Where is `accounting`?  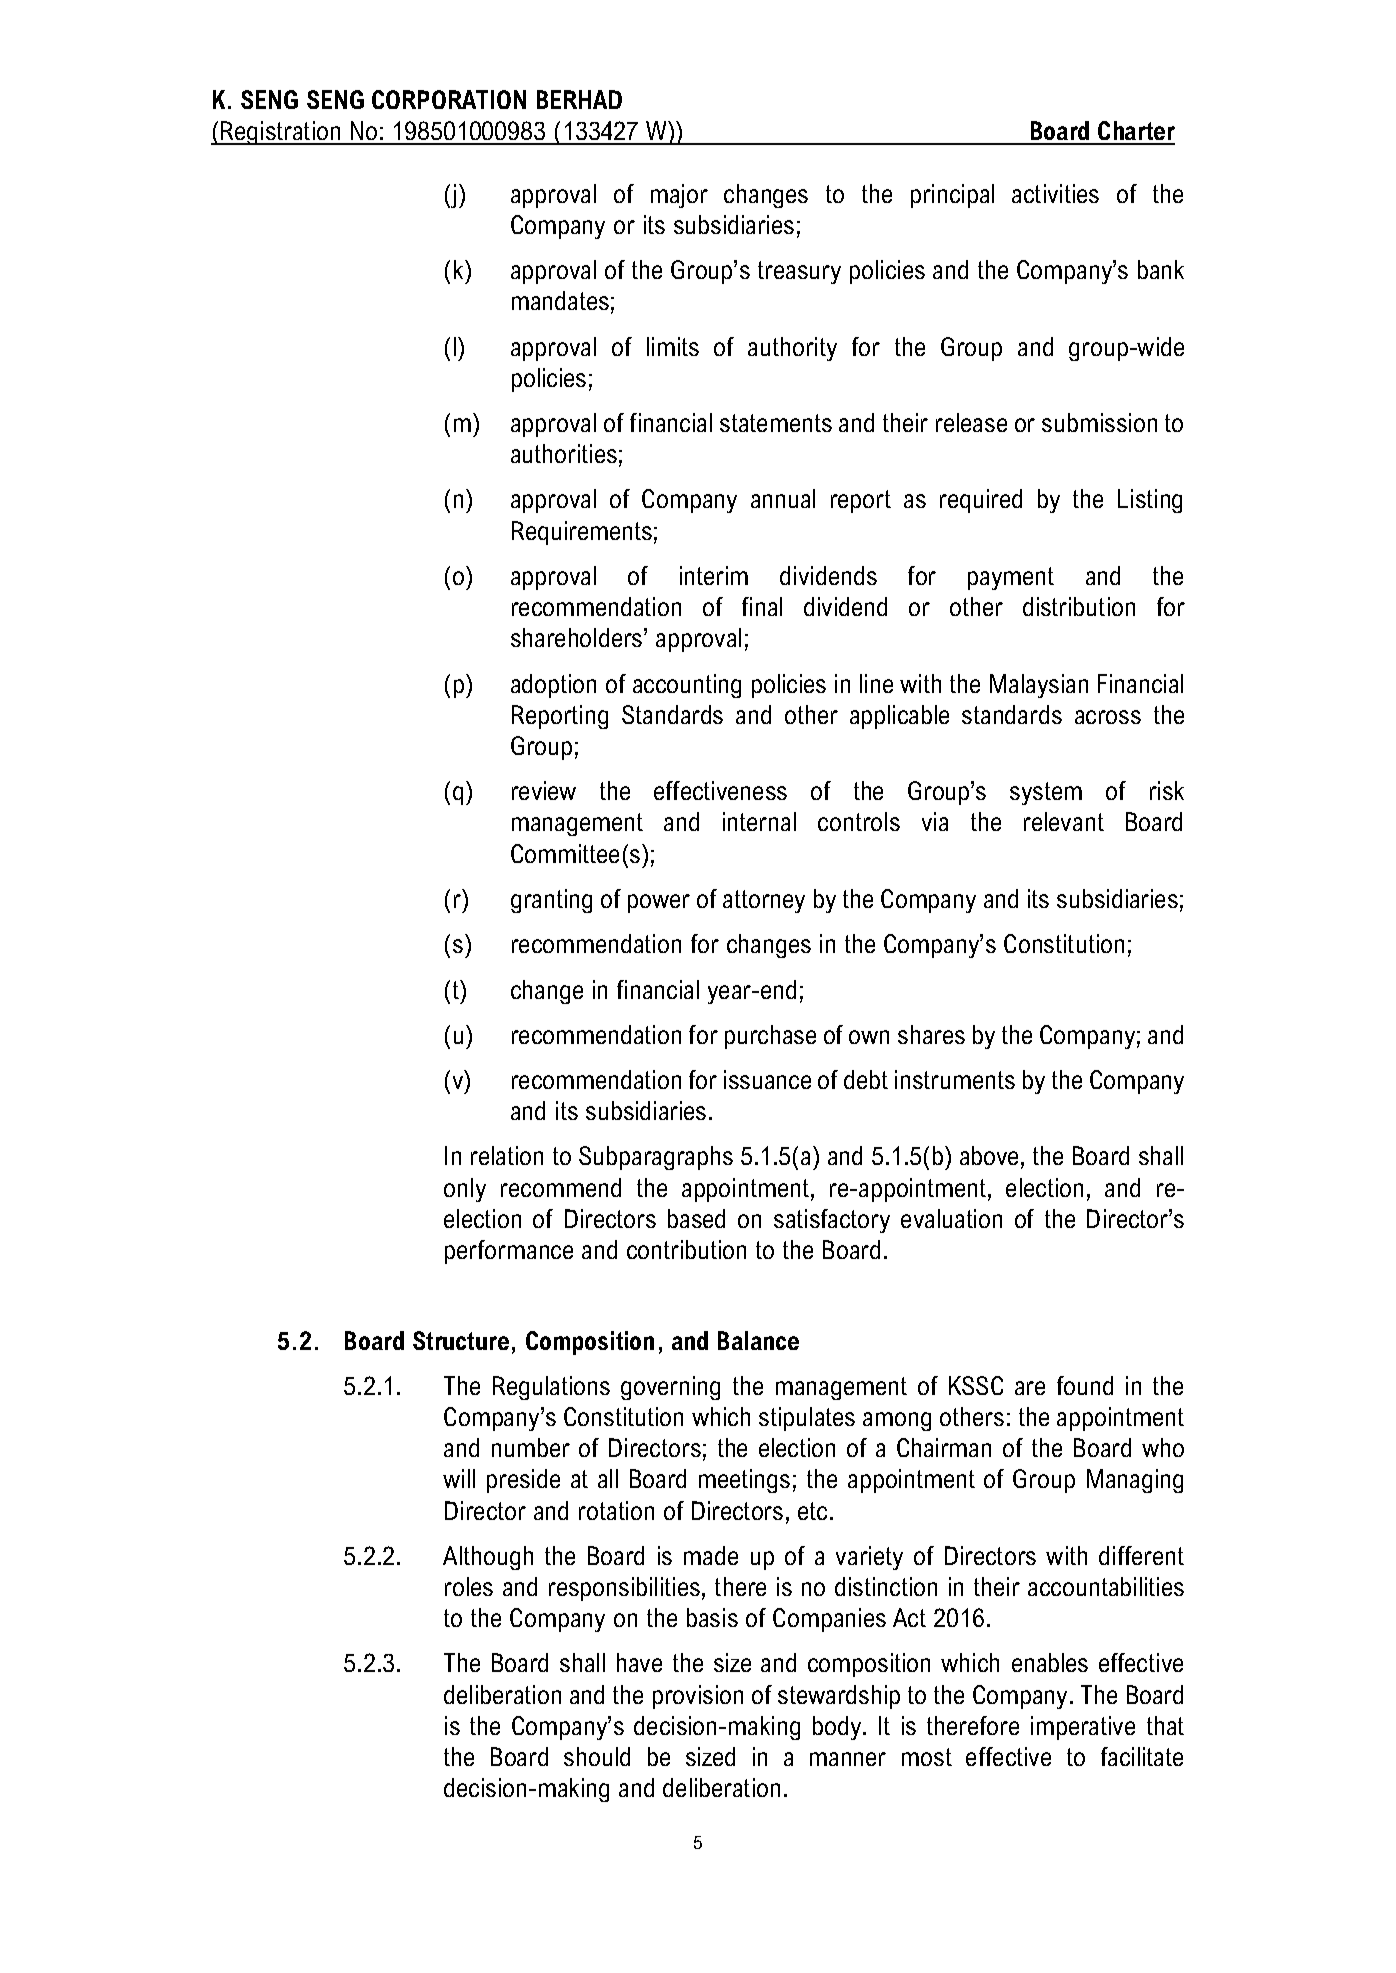
accounting is located at coordinates (687, 686).
